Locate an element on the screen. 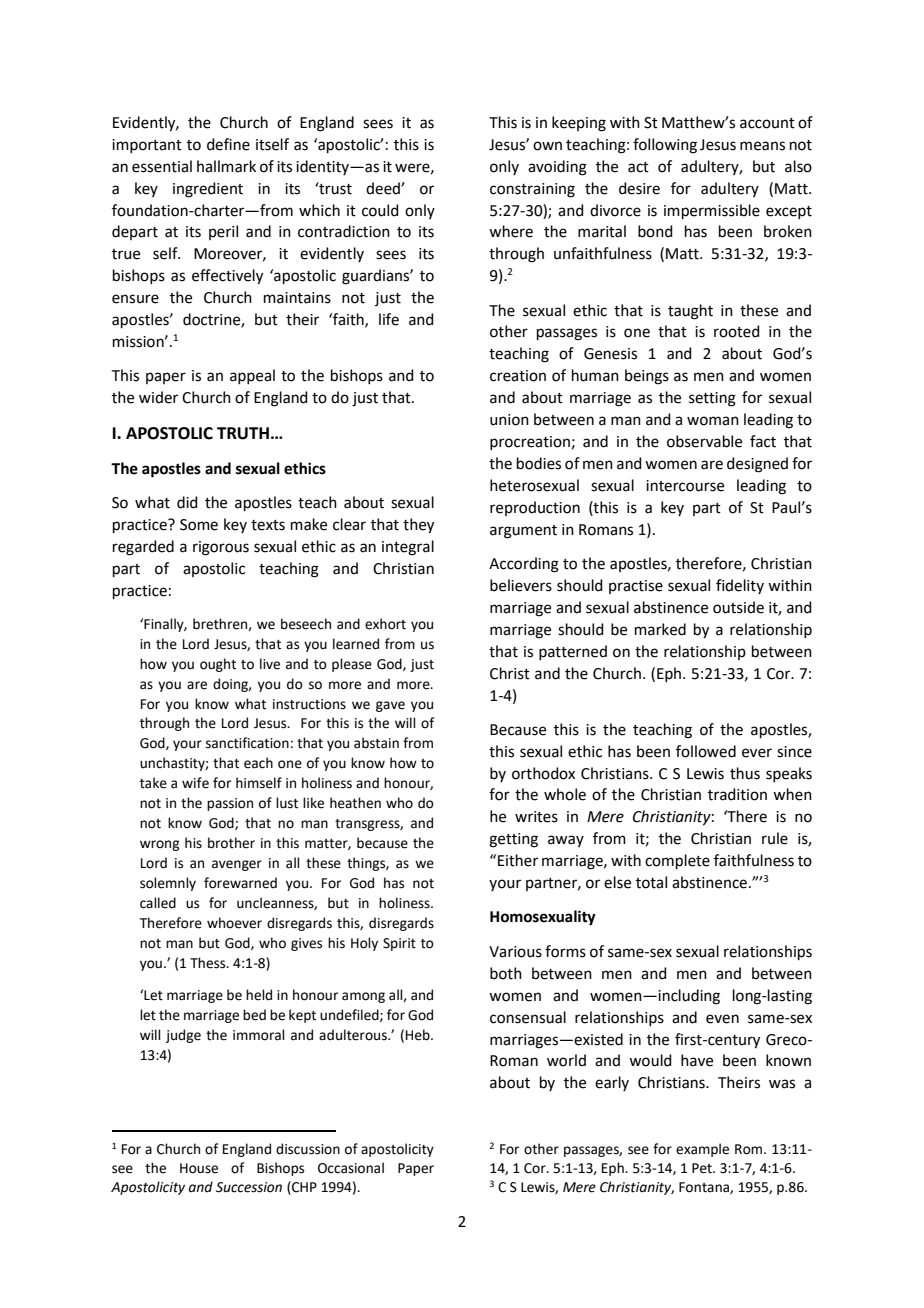  constraining is located at coordinates (532, 190).
